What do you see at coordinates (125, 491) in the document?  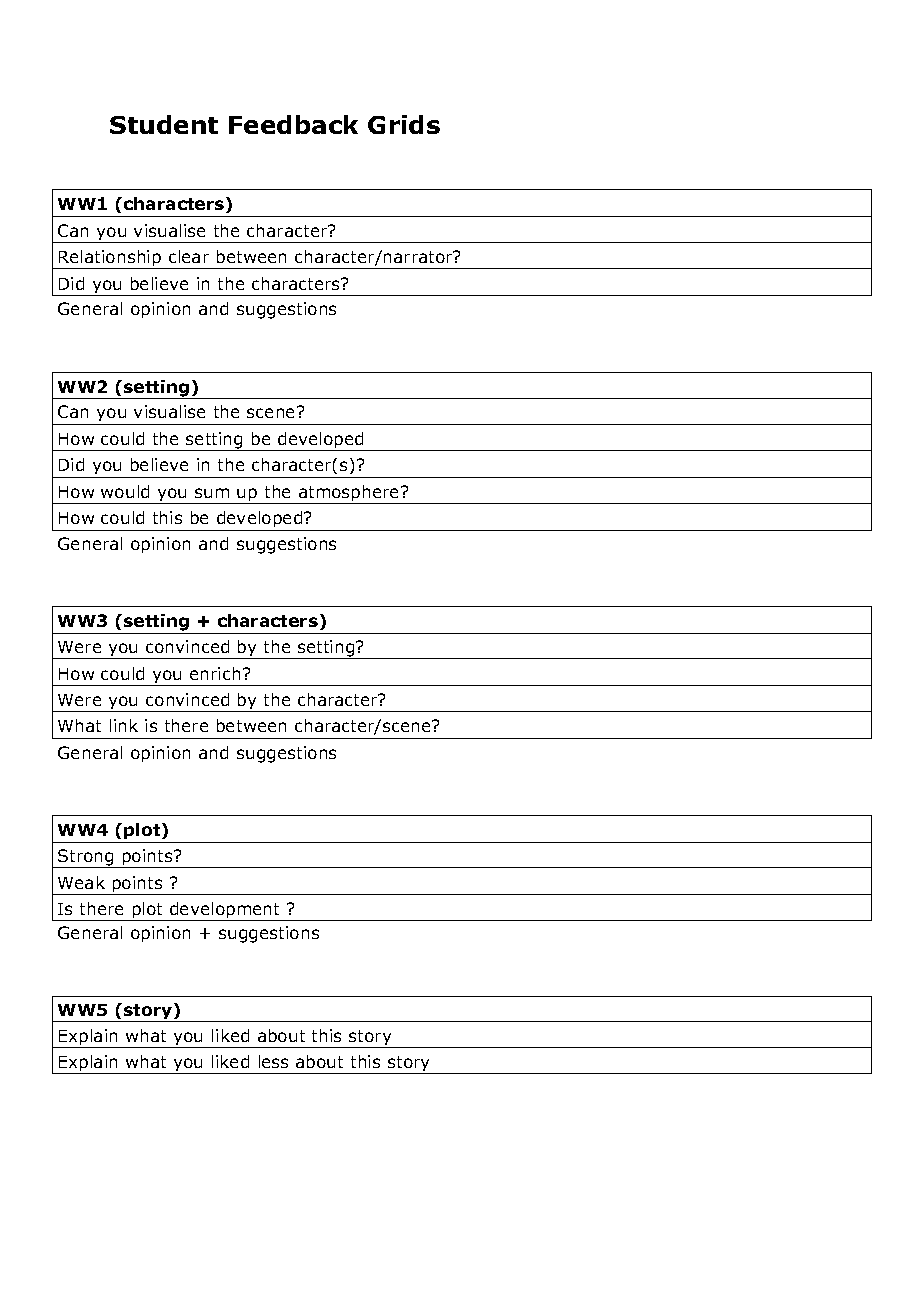 I see `would` at bounding box center [125, 491].
